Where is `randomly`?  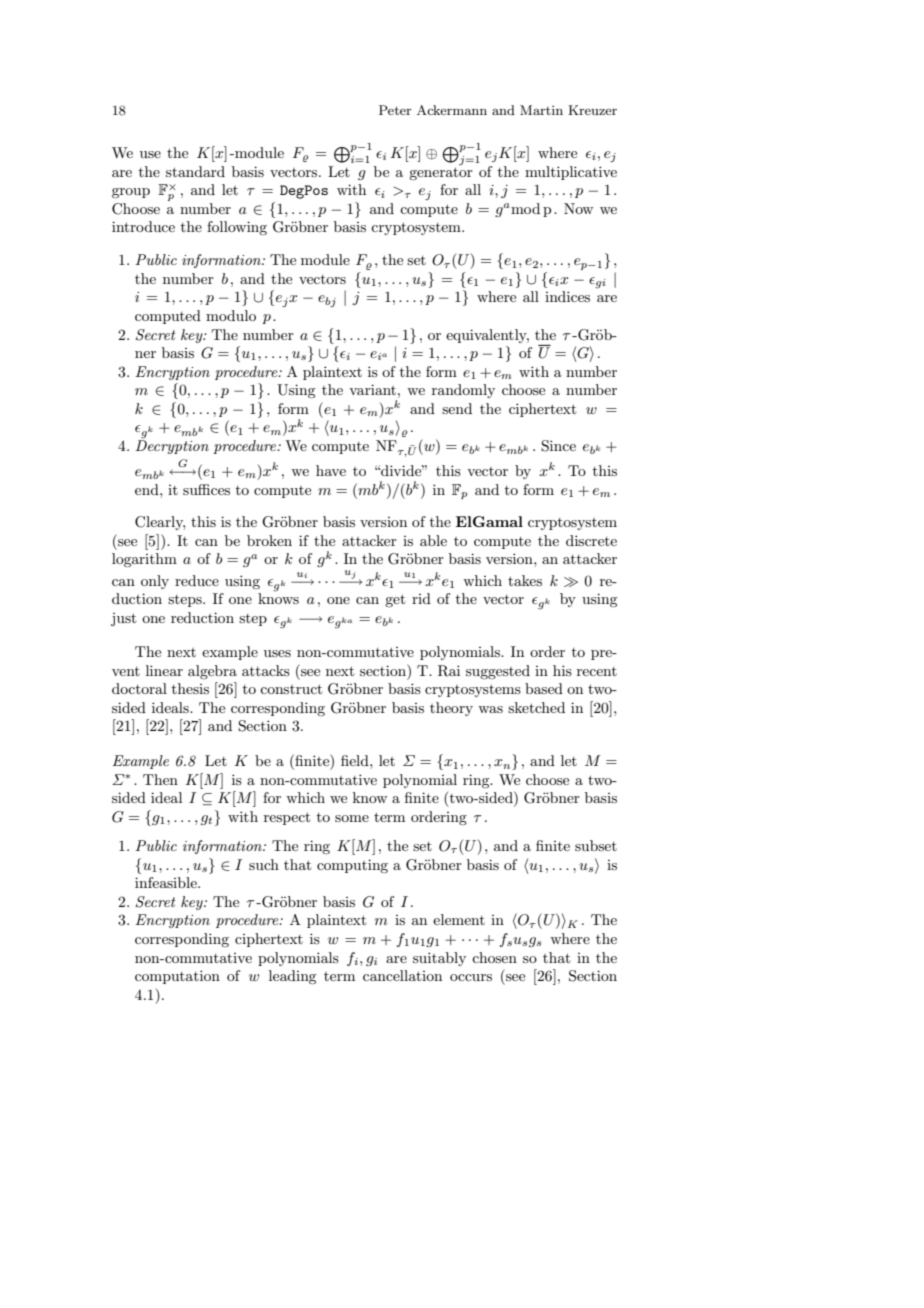
randomly is located at coordinates (463, 391).
